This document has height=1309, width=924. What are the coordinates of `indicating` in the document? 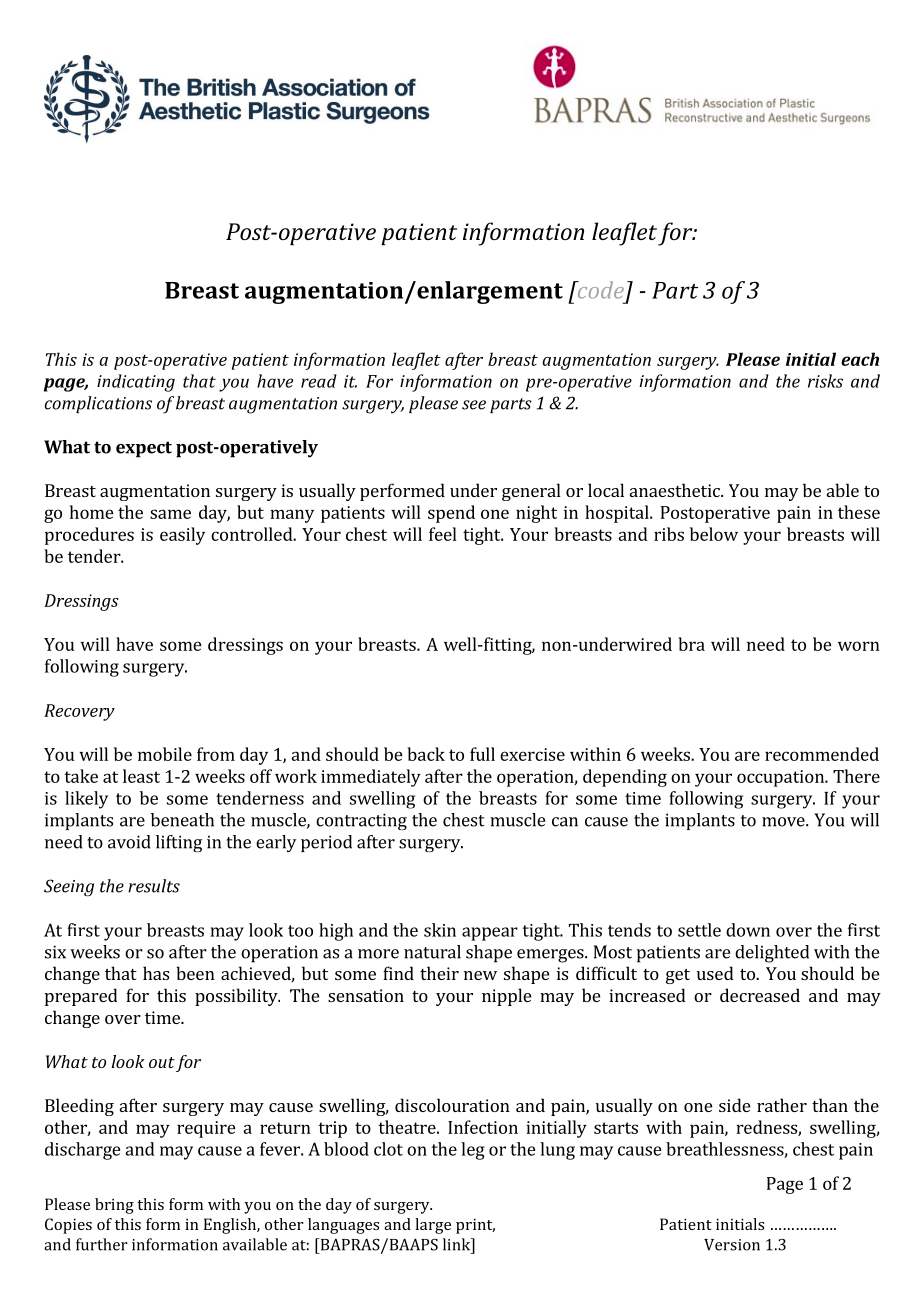 It's located at (136, 383).
